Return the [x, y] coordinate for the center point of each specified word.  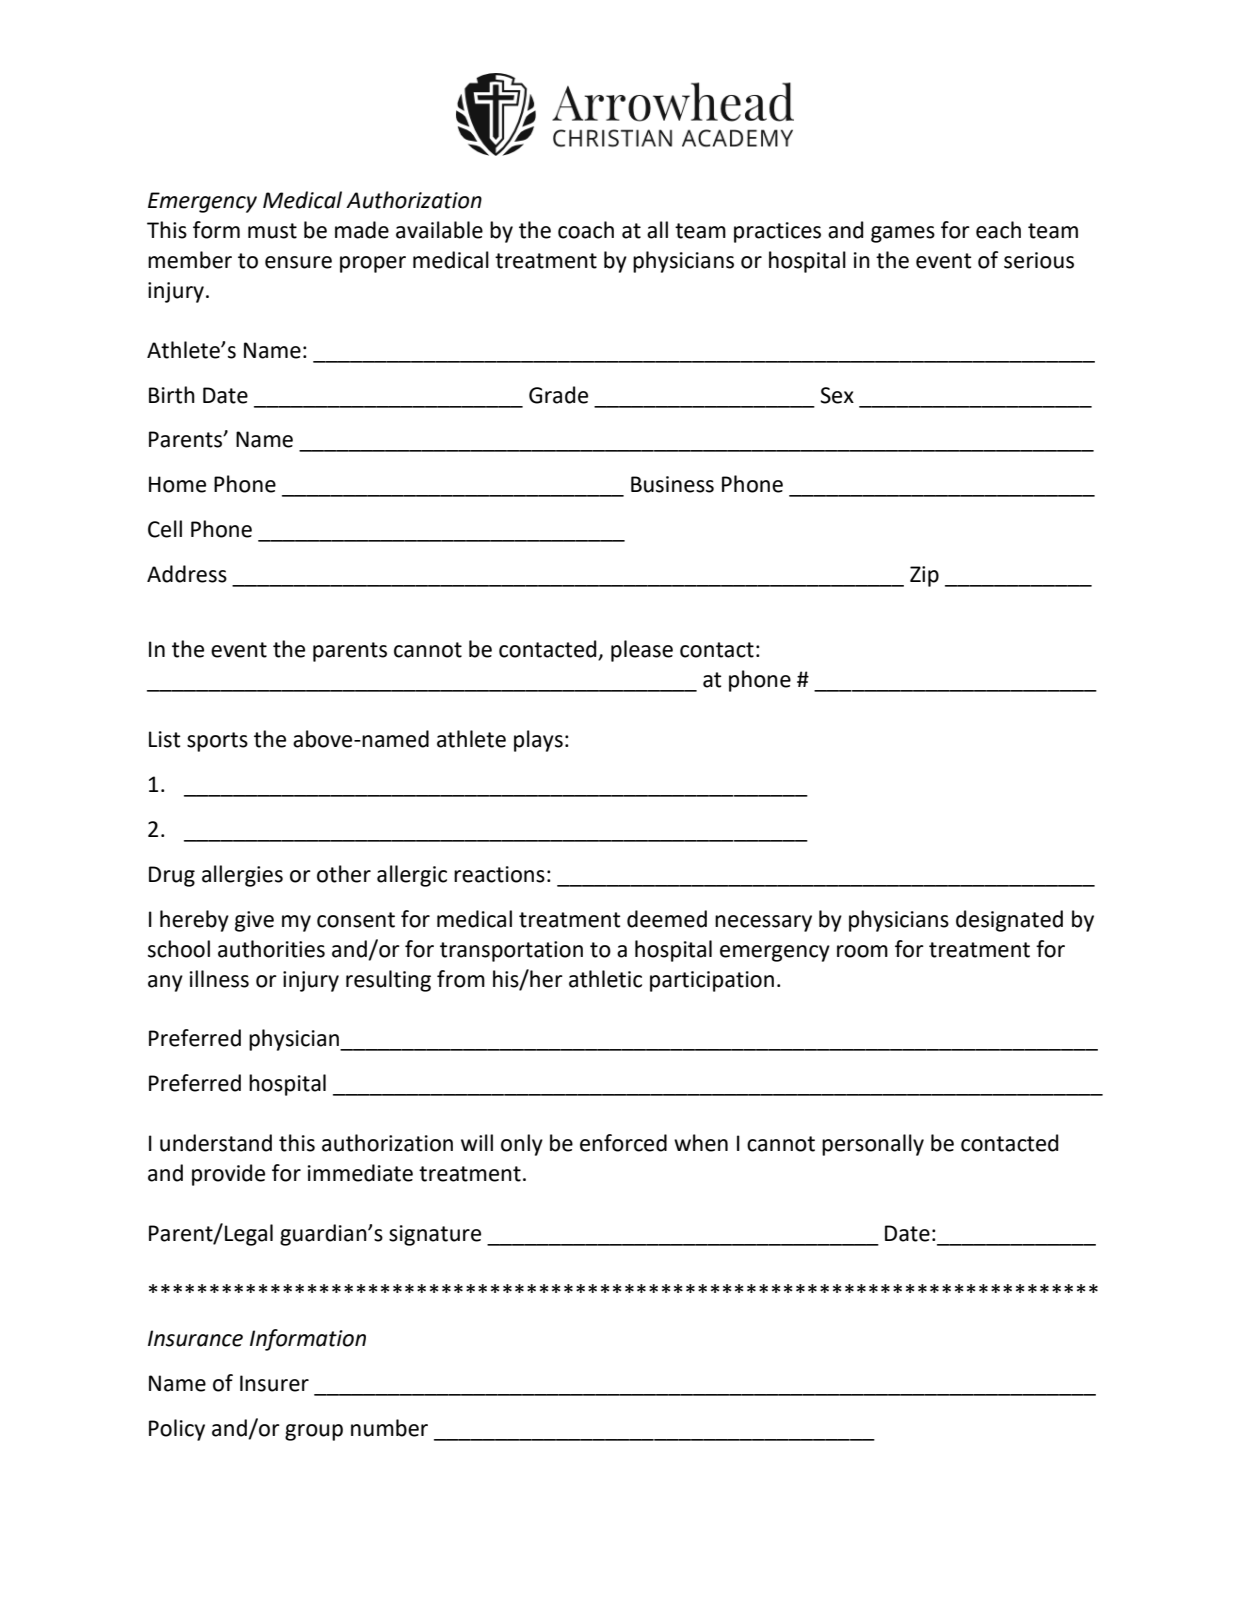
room [862, 951]
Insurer [274, 1383]
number [389, 1428]
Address [187, 574]
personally [873, 1145]
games [903, 234]
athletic [605, 979]
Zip [924, 576]
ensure [298, 262]
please [642, 651]
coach [586, 230]
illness [219, 979]
